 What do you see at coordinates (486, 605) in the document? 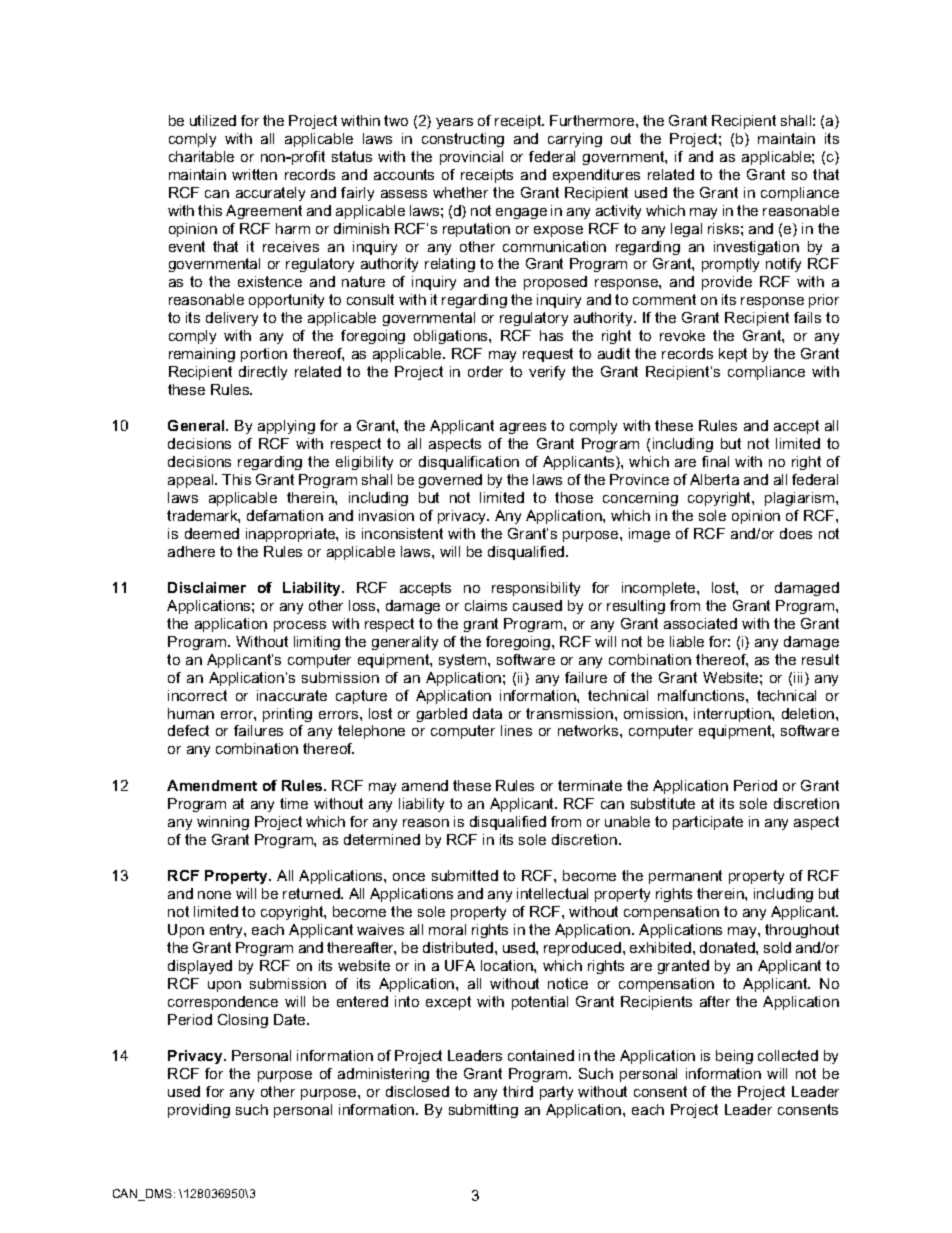
I see `claims` at bounding box center [486, 605].
